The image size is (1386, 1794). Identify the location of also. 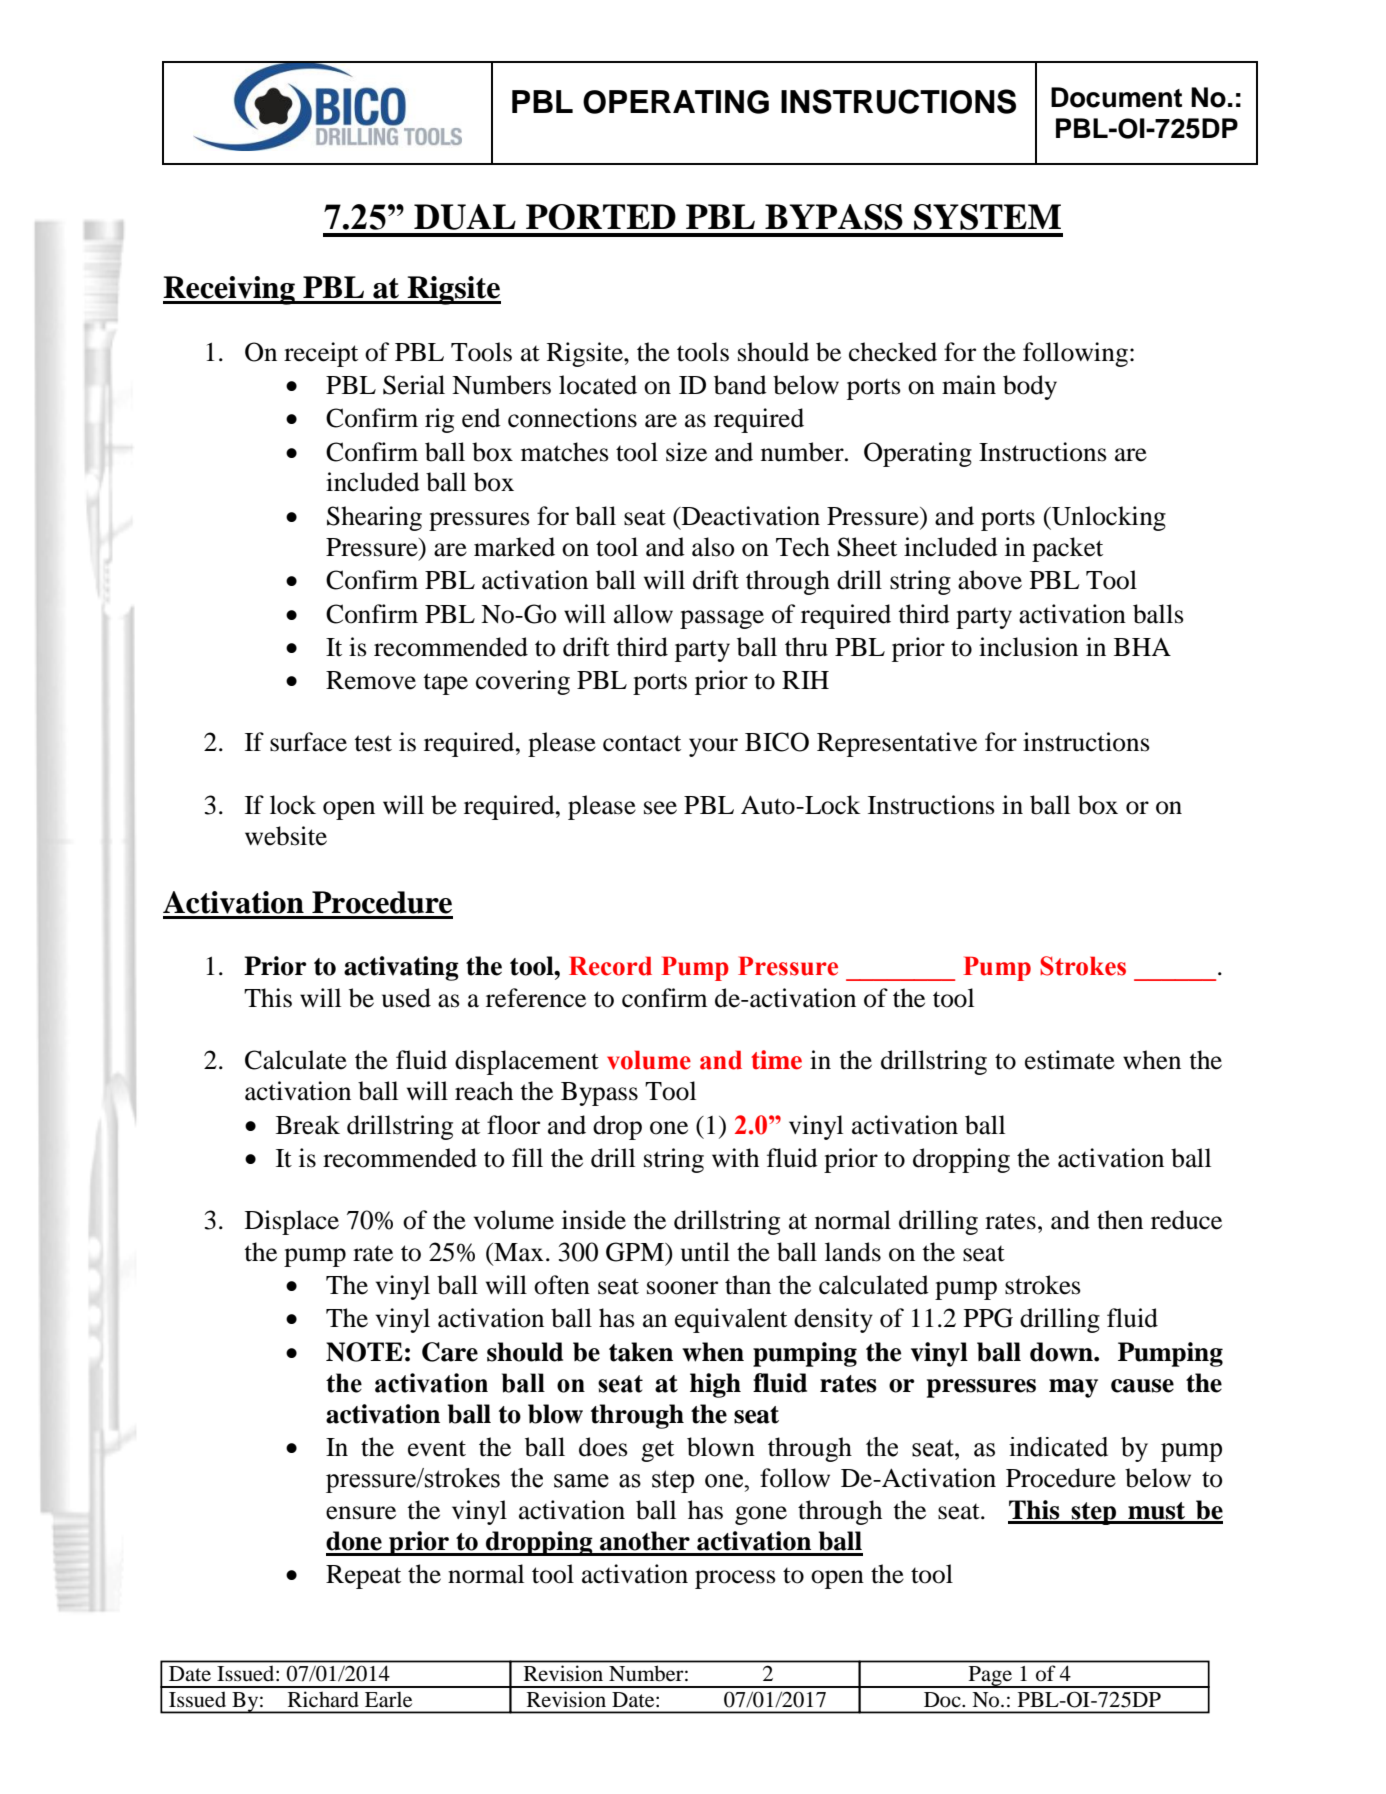
(713, 547).
